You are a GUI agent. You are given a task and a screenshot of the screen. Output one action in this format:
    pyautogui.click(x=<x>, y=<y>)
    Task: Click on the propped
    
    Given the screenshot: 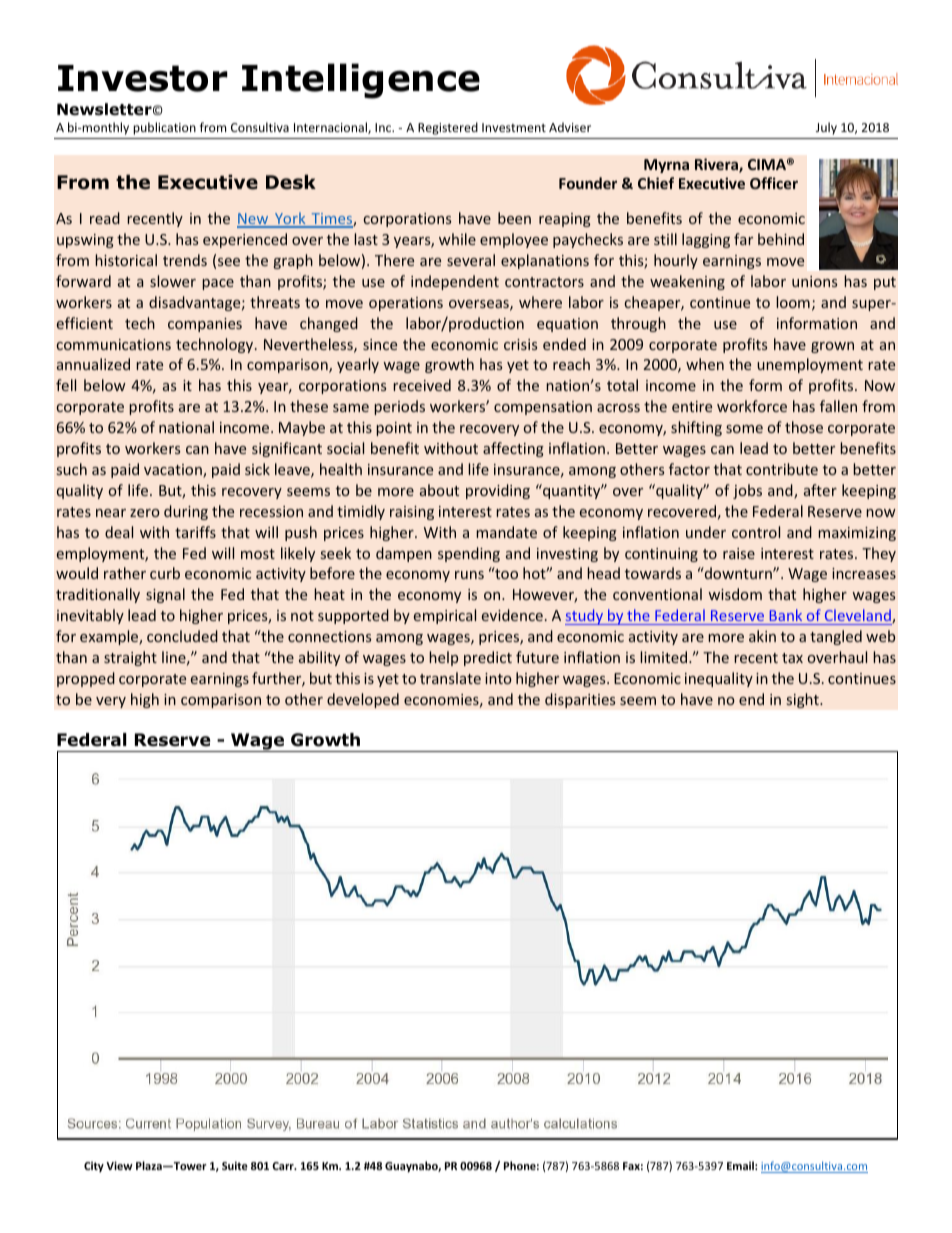 What is the action you would take?
    pyautogui.click(x=86, y=679)
